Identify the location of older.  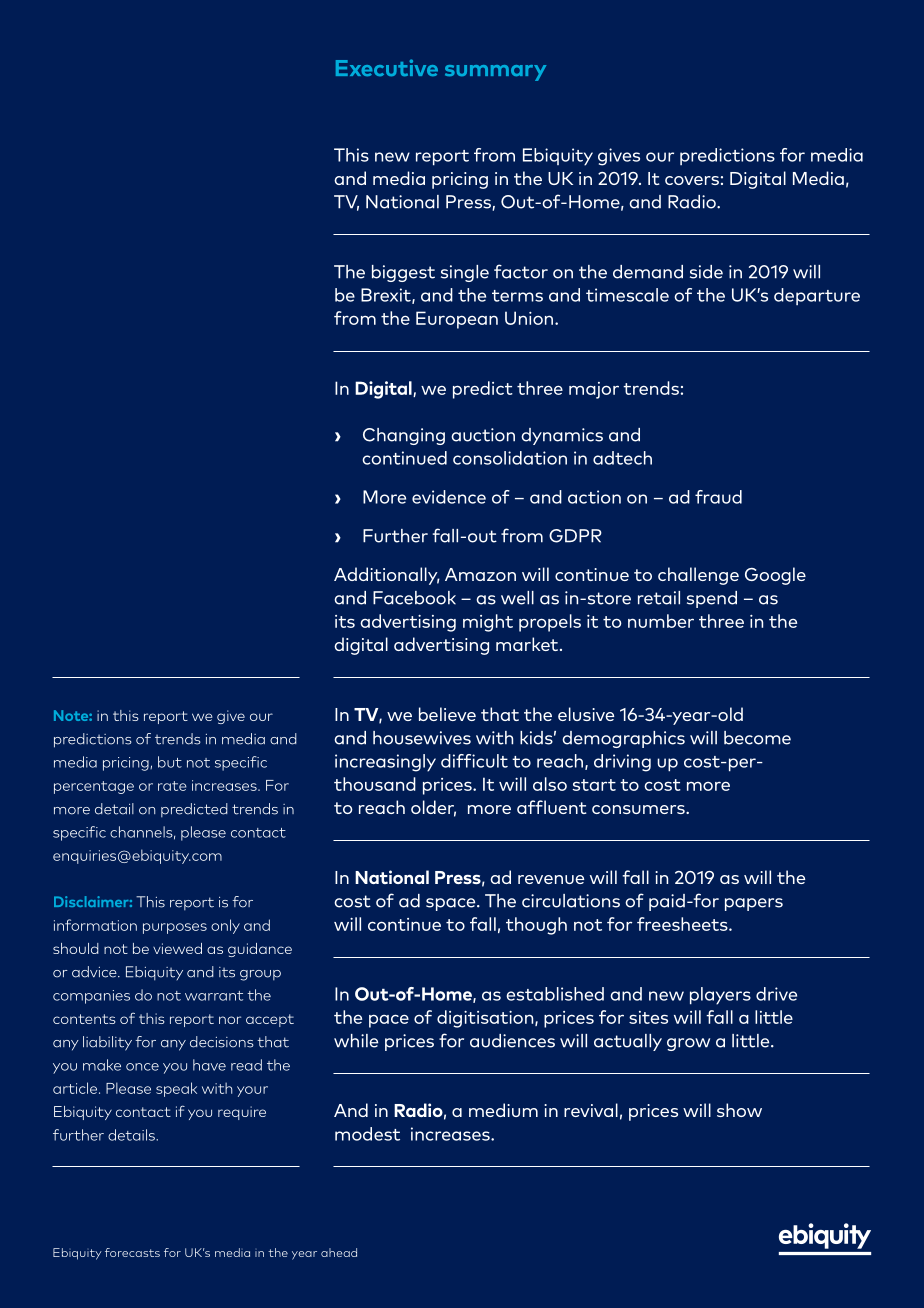
(433, 808).
